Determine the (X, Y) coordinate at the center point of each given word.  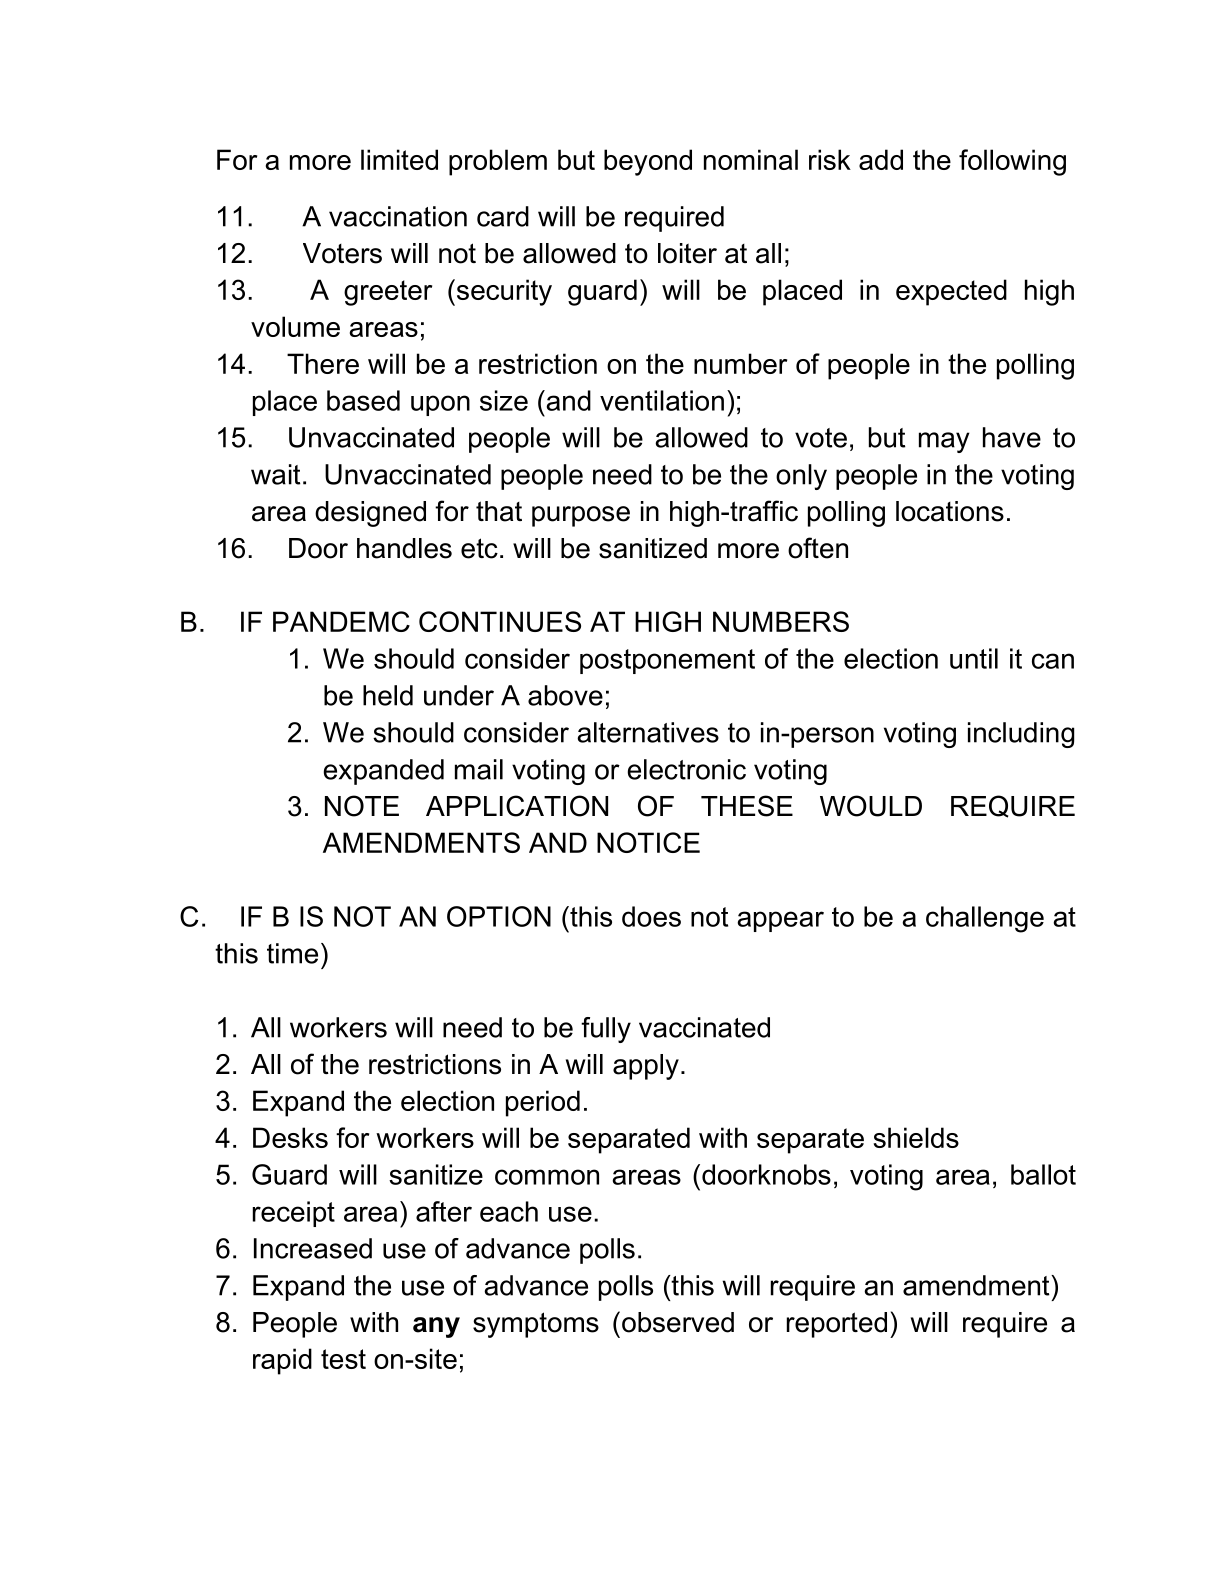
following (1012, 162)
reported (837, 1325)
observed (678, 1322)
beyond (648, 162)
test (343, 1359)
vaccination (398, 216)
